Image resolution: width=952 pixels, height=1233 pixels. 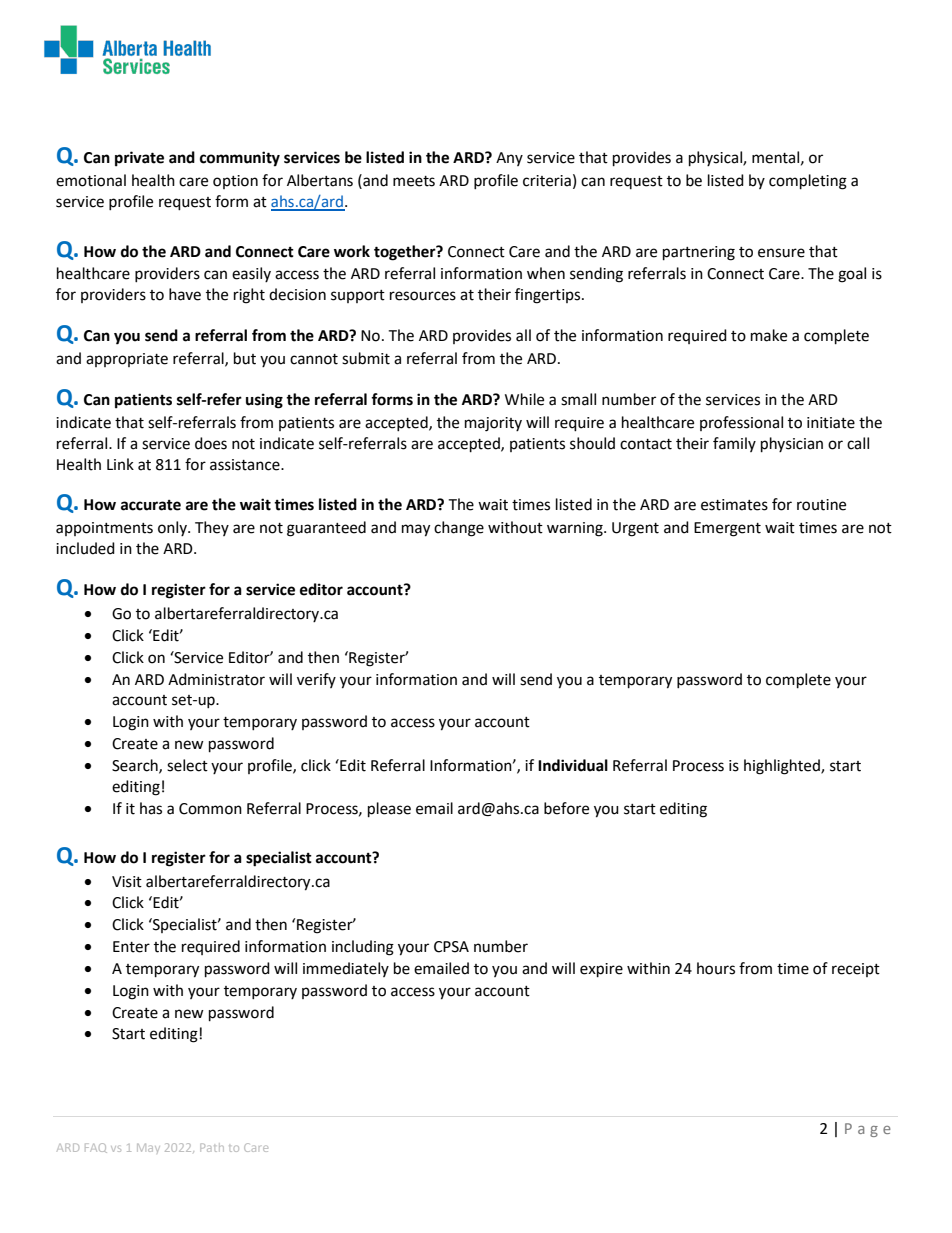 What do you see at coordinates (783, 767) in the screenshot?
I see `highlighted` at bounding box center [783, 767].
